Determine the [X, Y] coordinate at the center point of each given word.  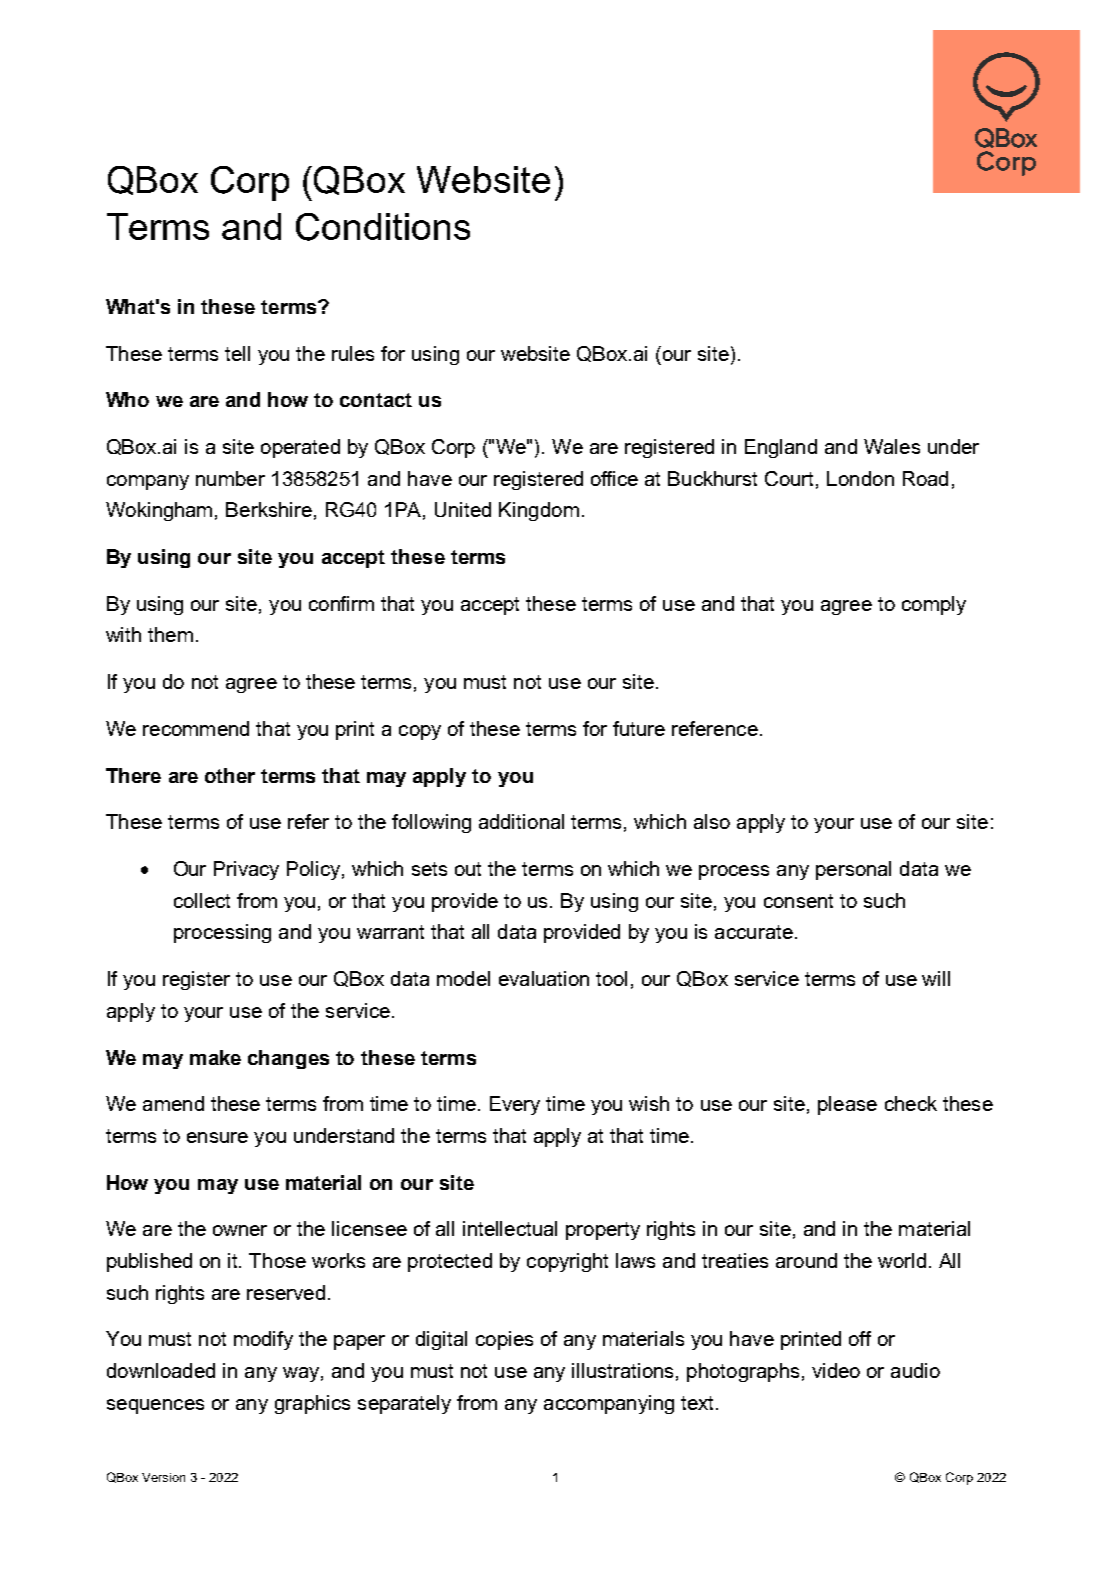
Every [515, 1105]
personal [853, 870]
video [836, 1370]
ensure [217, 1137]
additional [521, 821]
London [860, 478]
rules [353, 353]
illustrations [622, 1370]
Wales [892, 446]
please [847, 1105]
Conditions [383, 227]
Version [163, 1477]
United [463, 509]
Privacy [246, 870]
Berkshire [269, 509]
